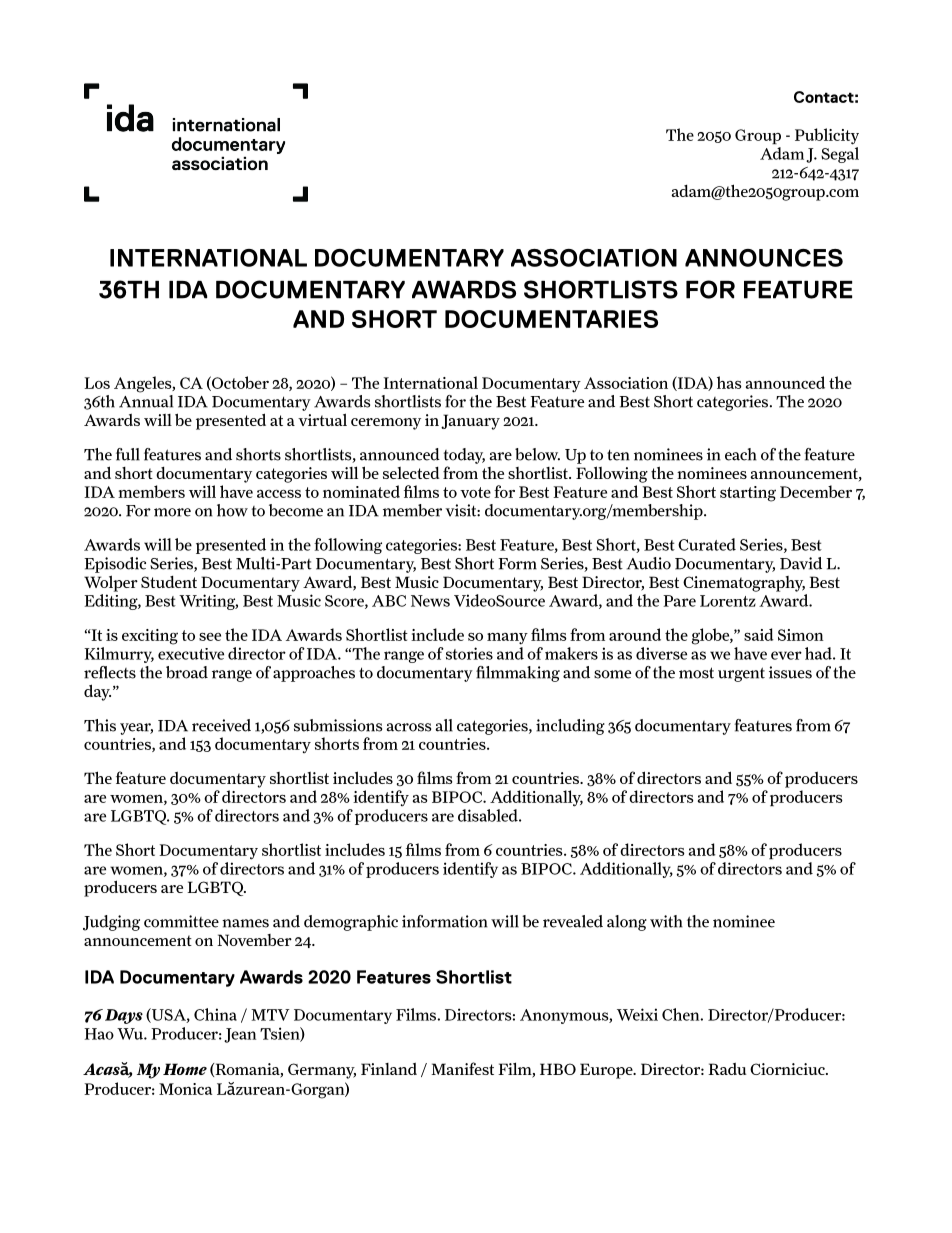  What do you see at coordinates (551, 319) in the screenshot?
I see `DOCUMENTARIES` at bounding box center [551, 319].
